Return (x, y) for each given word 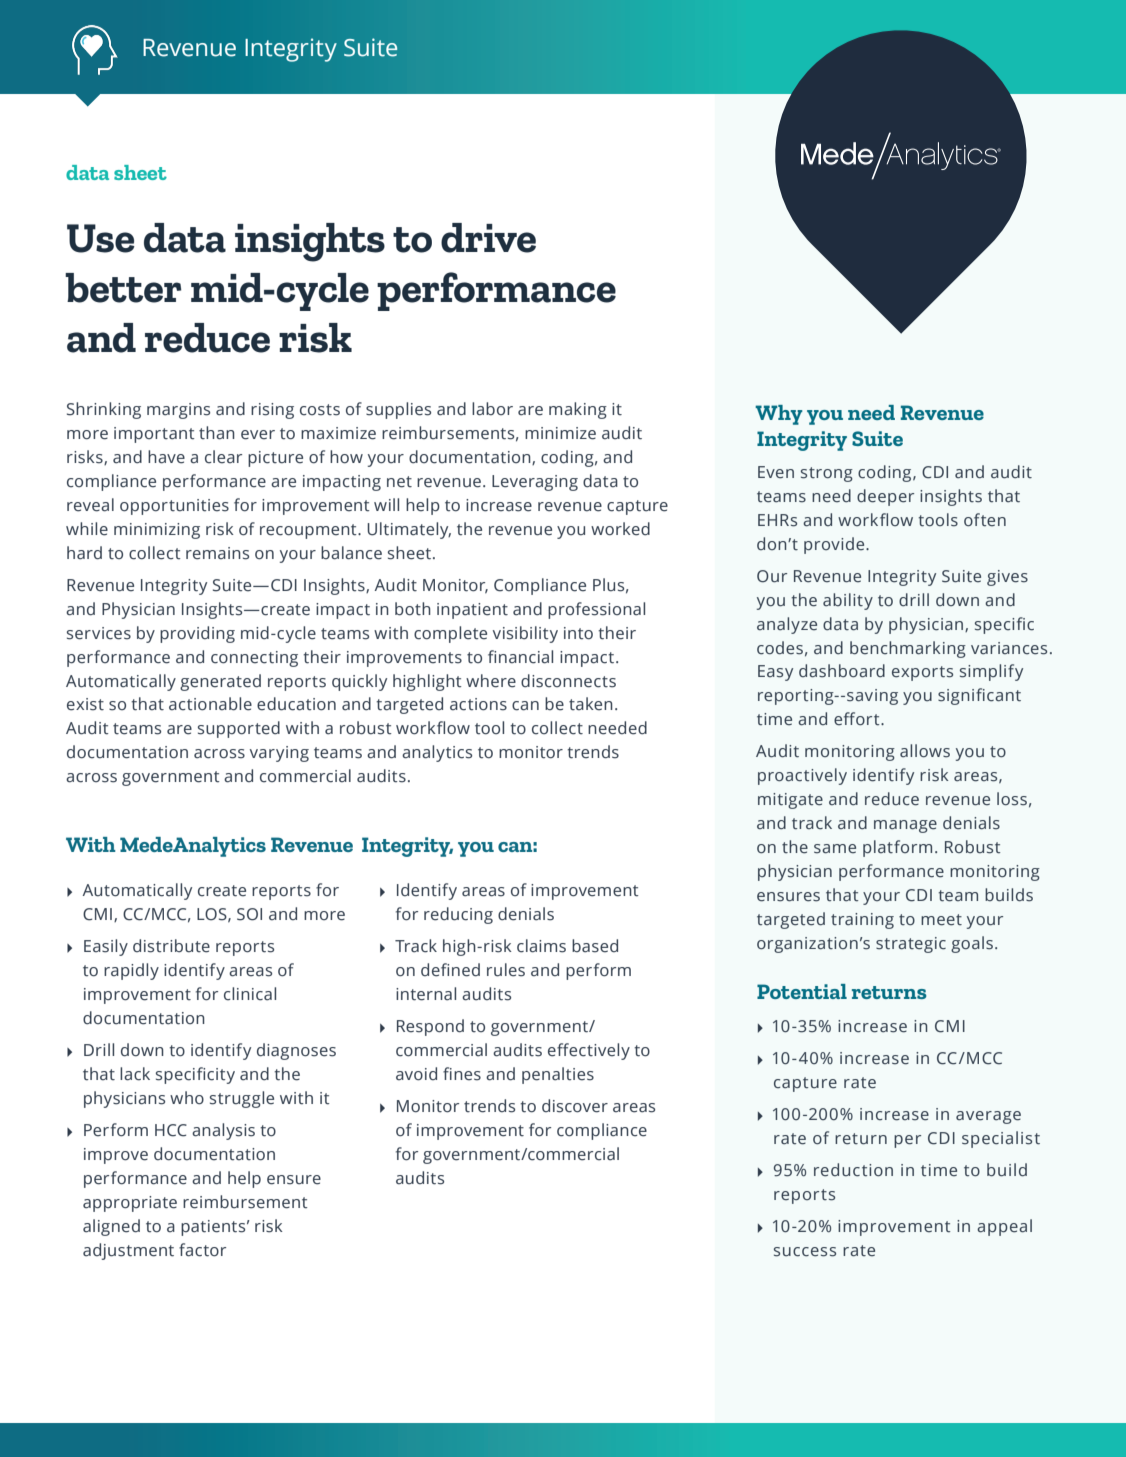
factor (202, 1250)
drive (488, 238)
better (123, 288)
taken (591, 704)
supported (239, 729)
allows (925, 751)
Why (779, 415)
